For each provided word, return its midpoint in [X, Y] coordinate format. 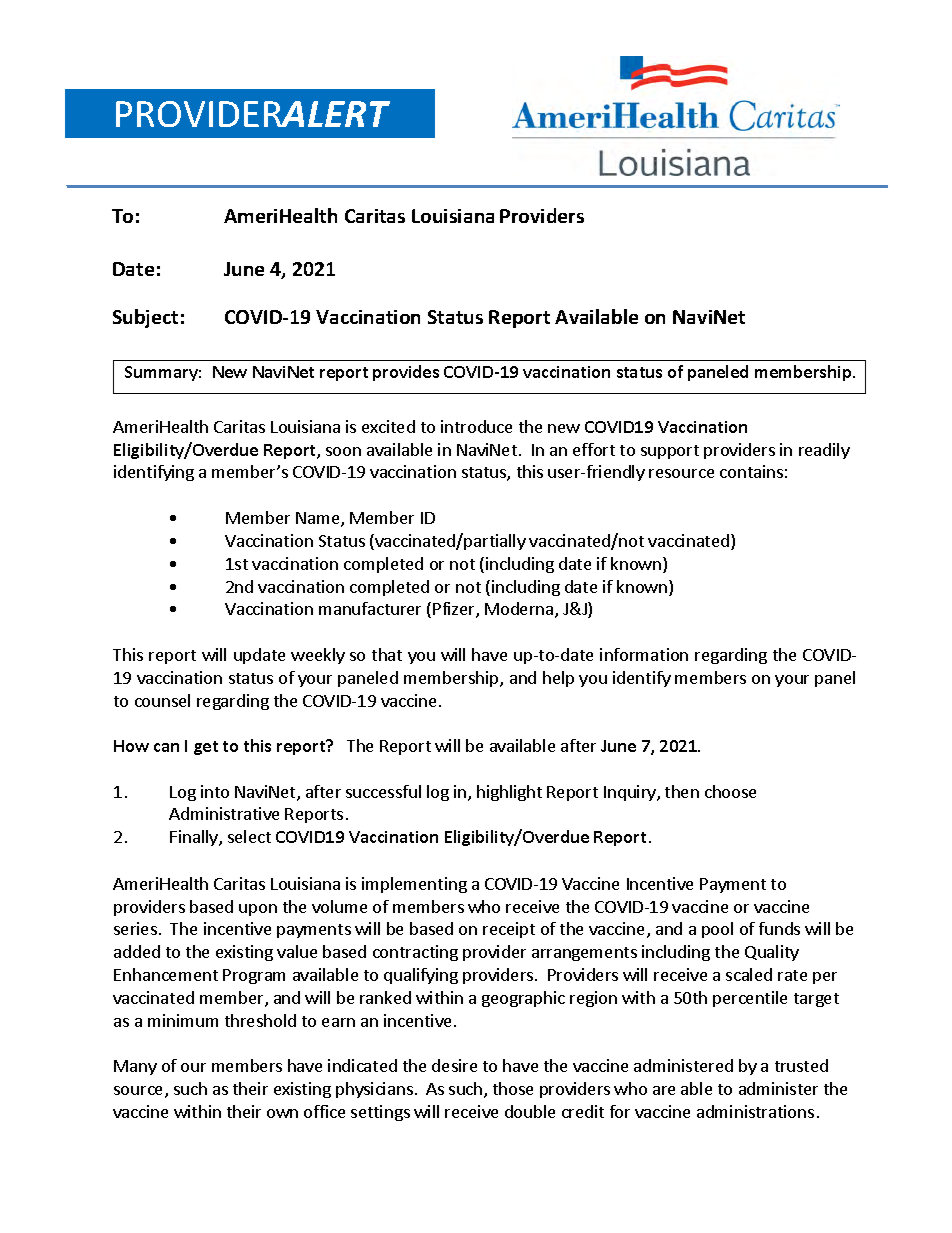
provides [406, 373]
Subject [145, 318]
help [558, 679]
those [513, 1088]
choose [730, 791]
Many [135, 1067]
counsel [162, 700]
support [670, 452]
